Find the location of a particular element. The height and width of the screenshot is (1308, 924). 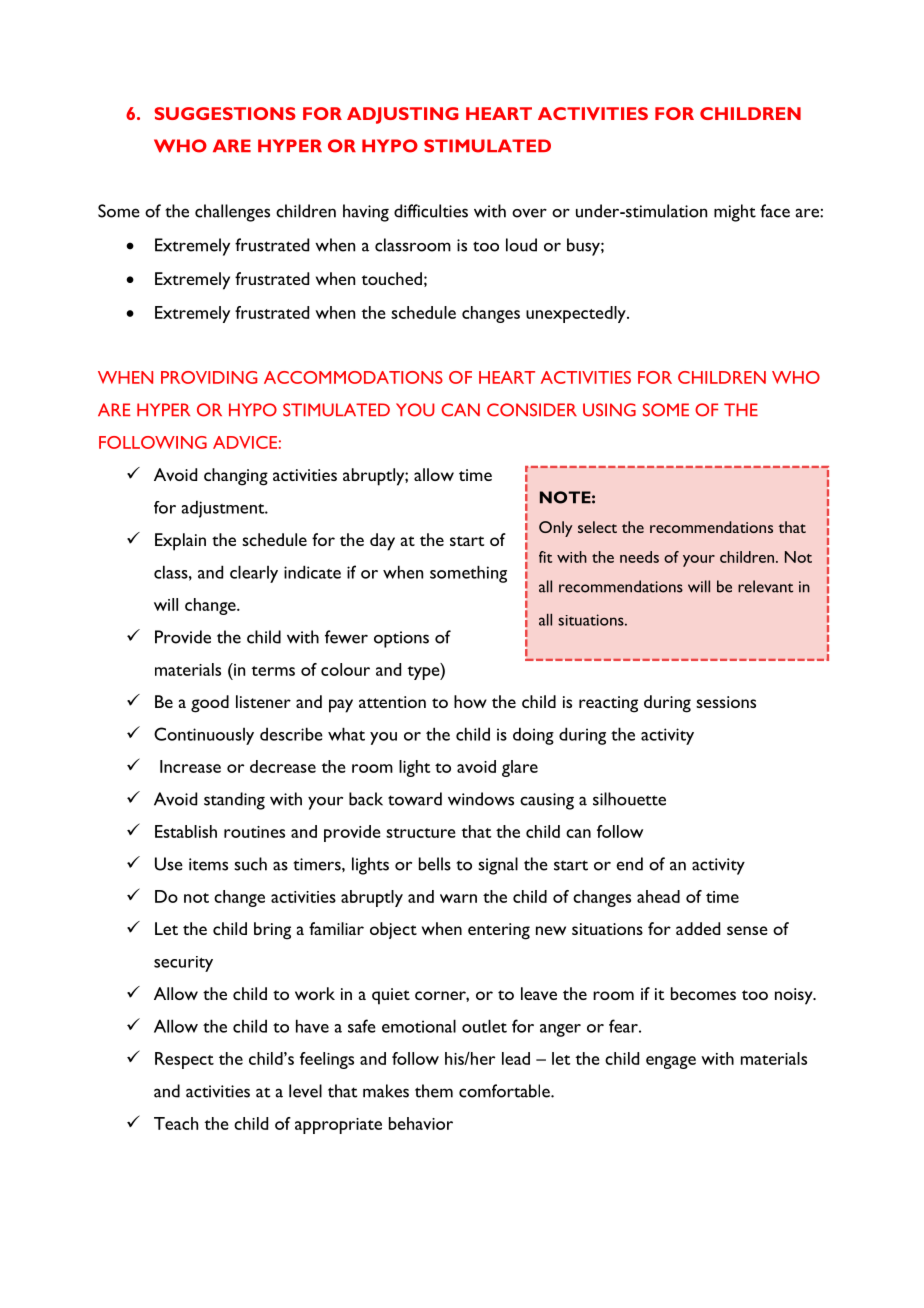

face is located at coordinates (775, 211).
